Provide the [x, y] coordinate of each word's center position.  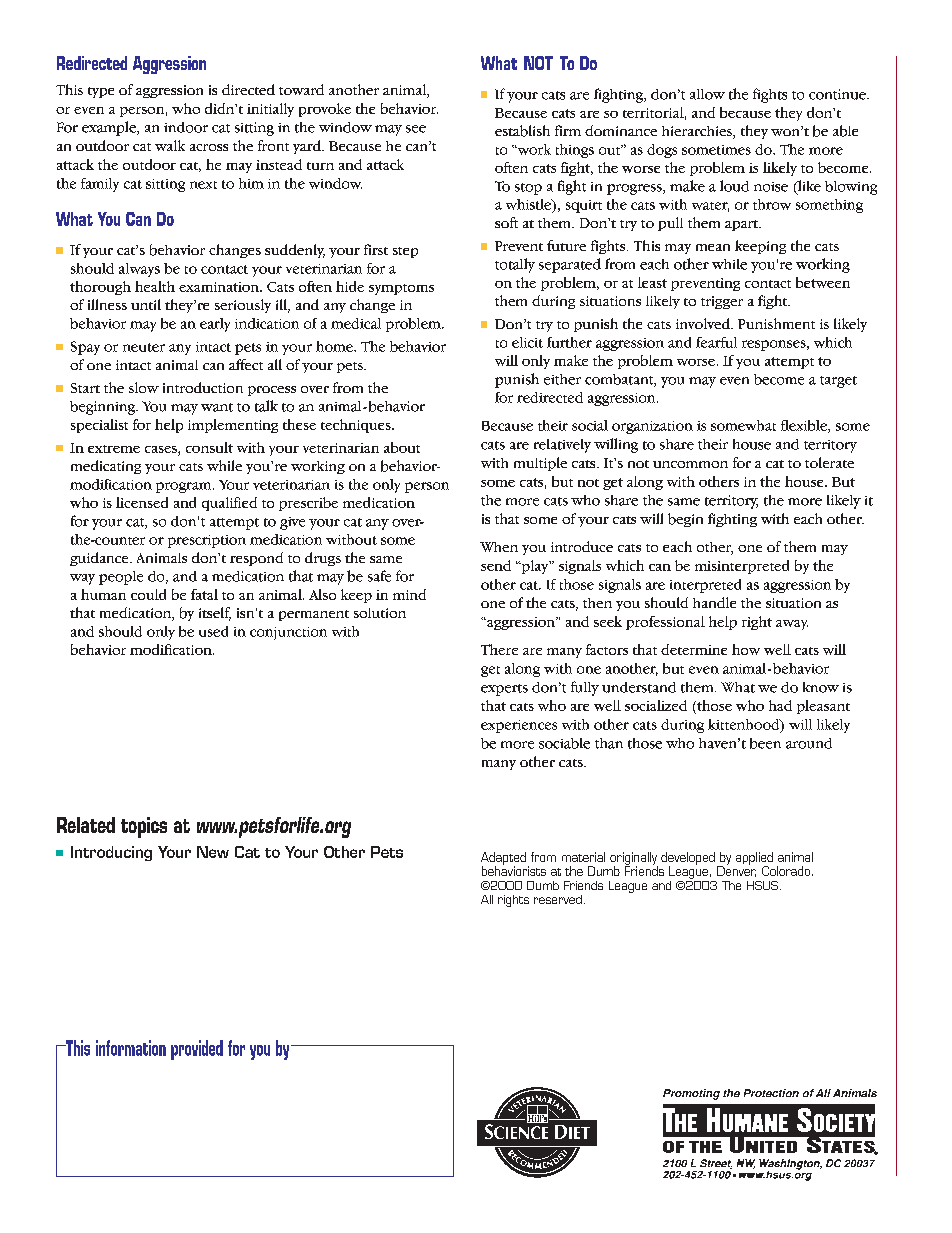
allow [707, 94]
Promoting [691, 1094]
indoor [186, 127]
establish [522, 131]
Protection [771, 1093]
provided [197, 1050]
